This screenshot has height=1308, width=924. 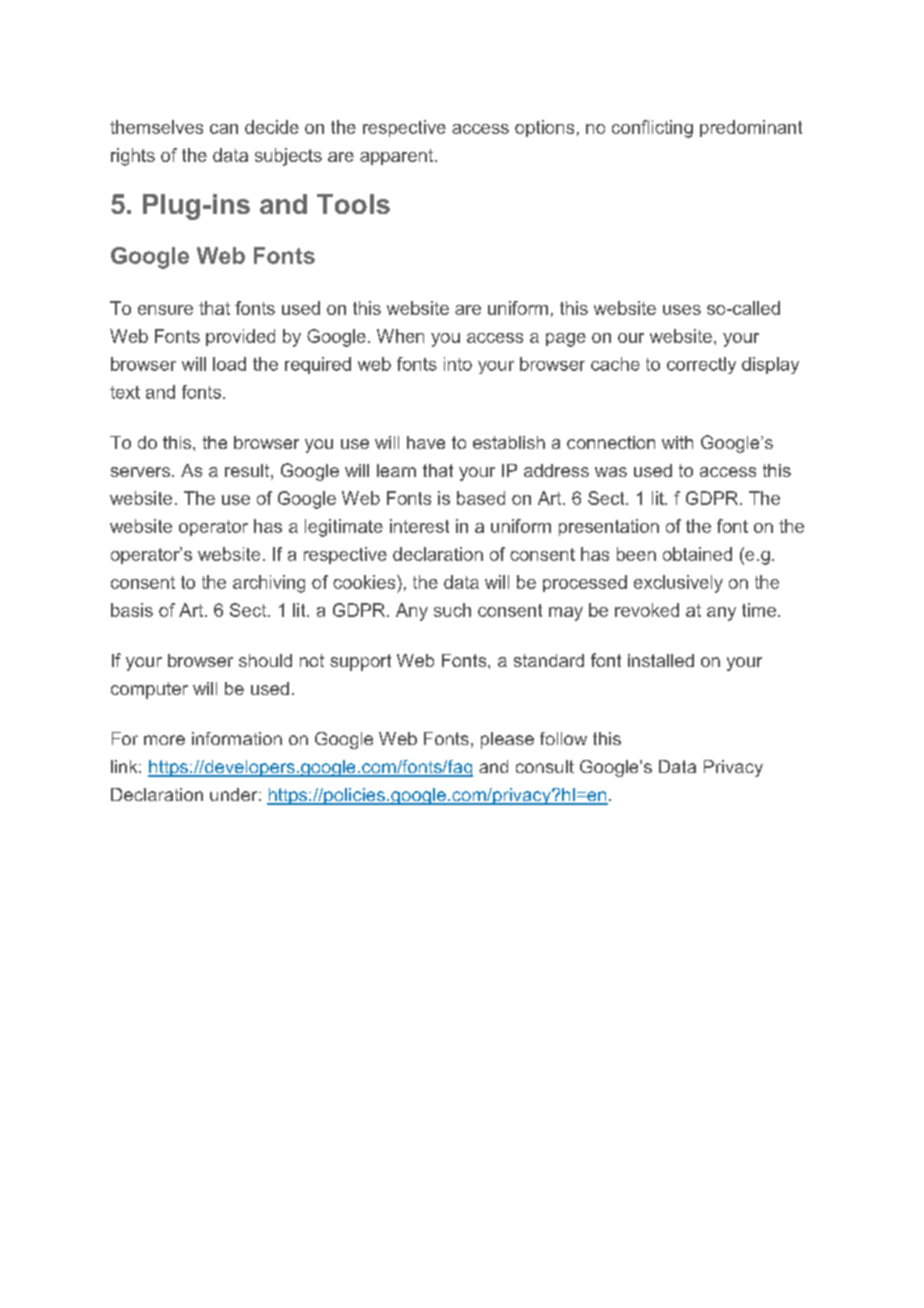 I want to click on conflicting, so click(x=652, y=129).
